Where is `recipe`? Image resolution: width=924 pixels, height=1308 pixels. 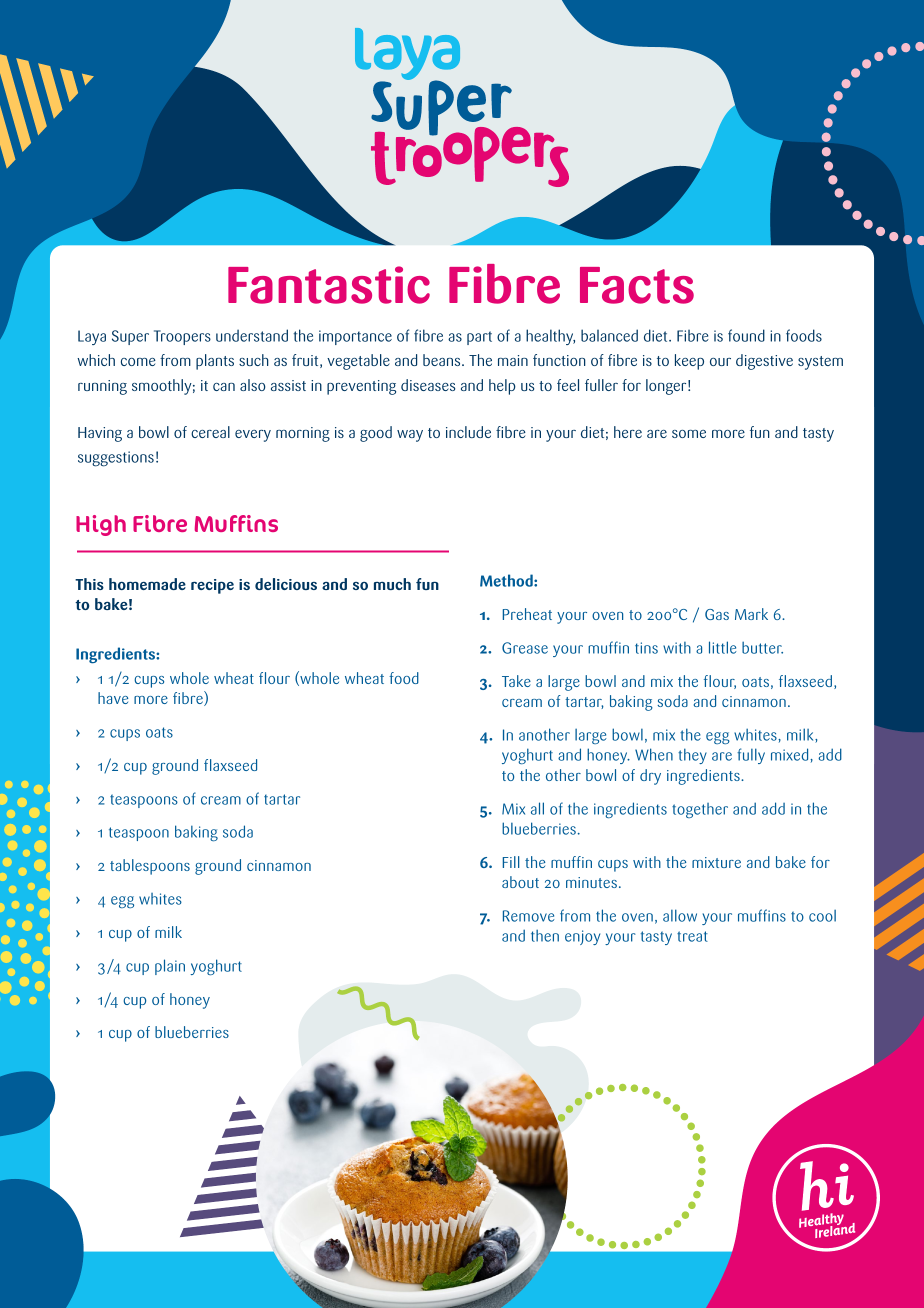
recipe is located at coordinates (212, 586).
